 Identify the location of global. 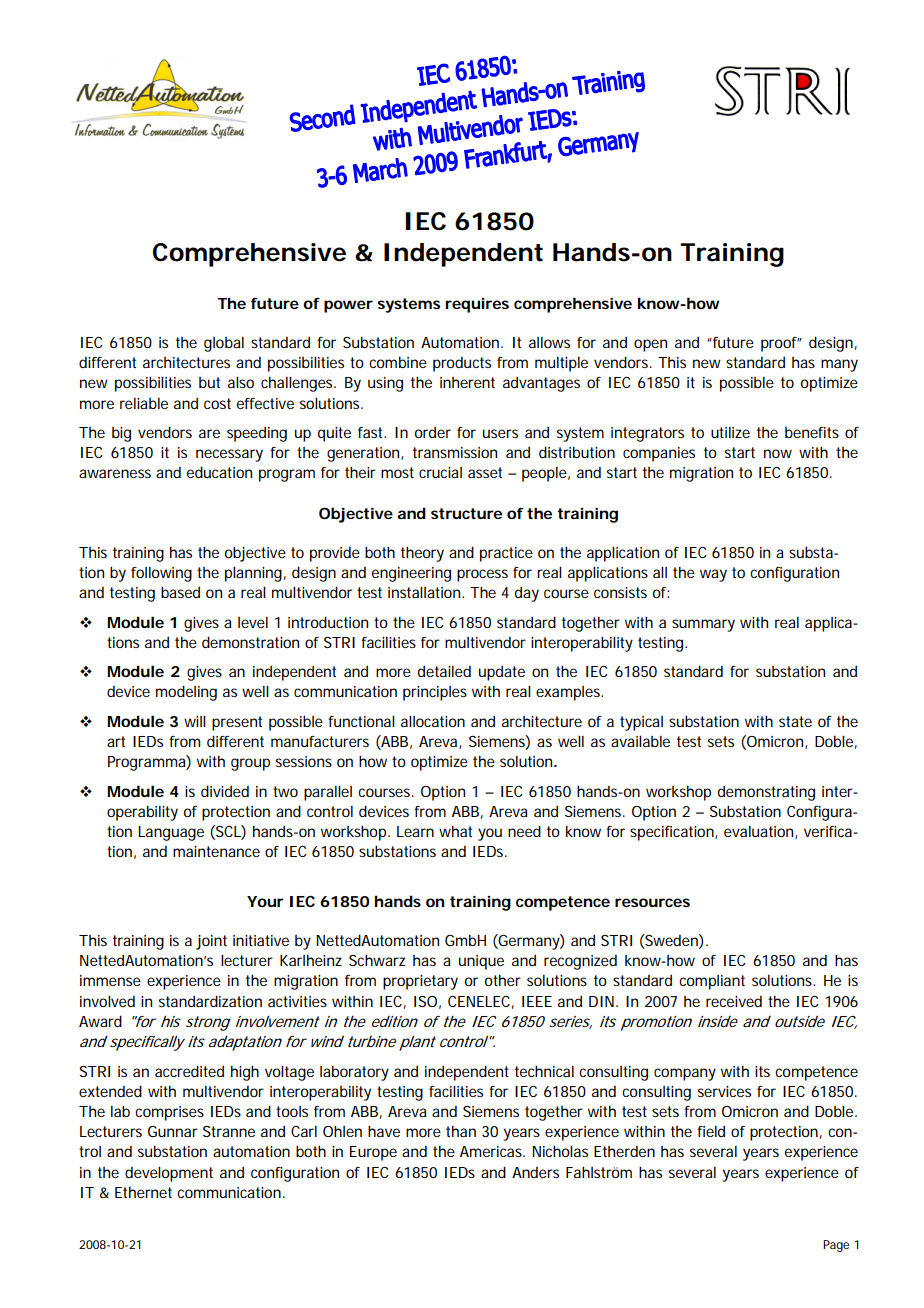
(224, 344).
